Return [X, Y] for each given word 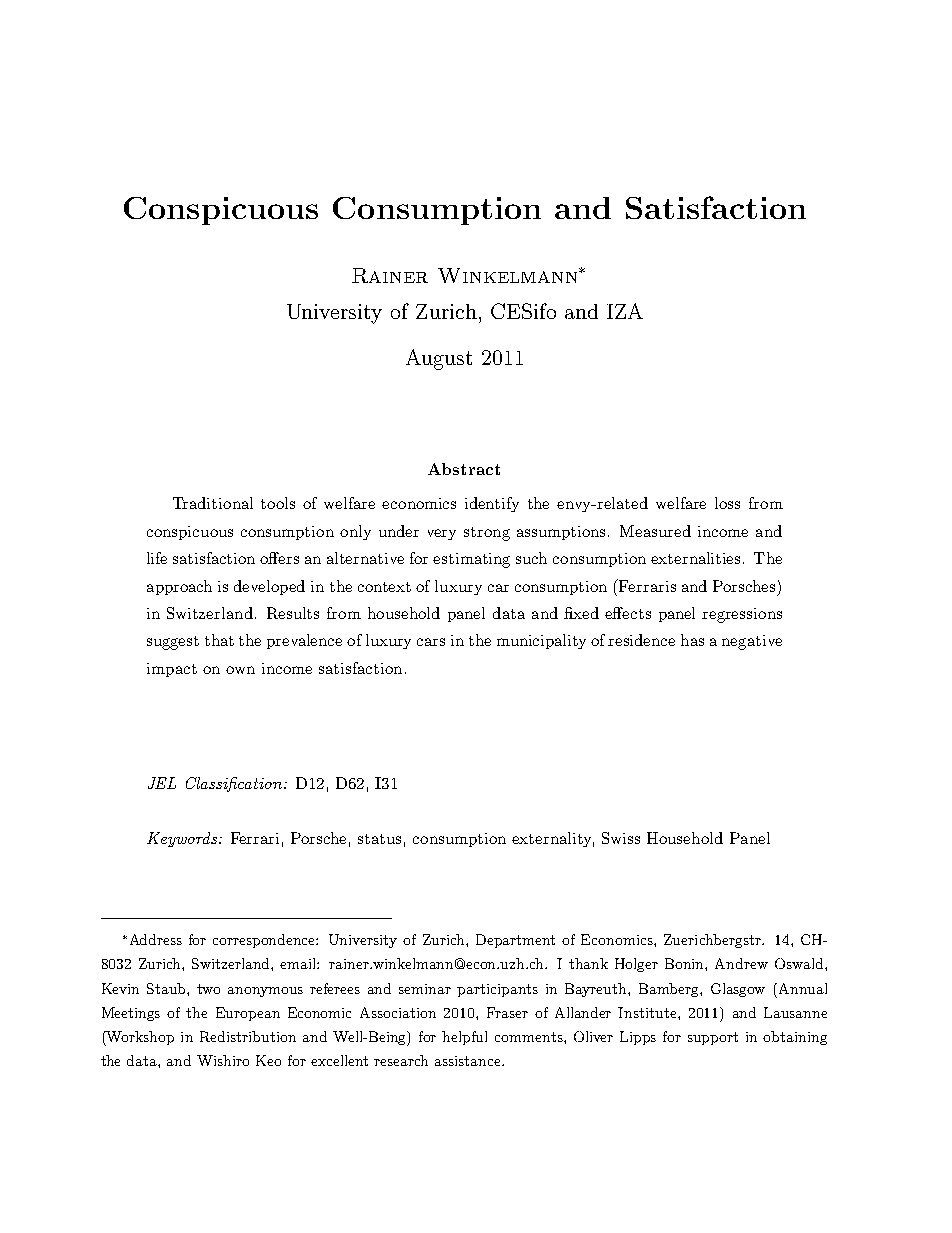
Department [515, 941]
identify [492, 504]
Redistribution [248, 1036]
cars [431, 642]
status [379, 839]
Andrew [741, 963]
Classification [235, 784]
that [219, 640]
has [692, 640]
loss [727, 503]
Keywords [183, 839]
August [439, 359]
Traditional [213, 503]
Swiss [621, 838]
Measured [655, 531]
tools [278, 503]
